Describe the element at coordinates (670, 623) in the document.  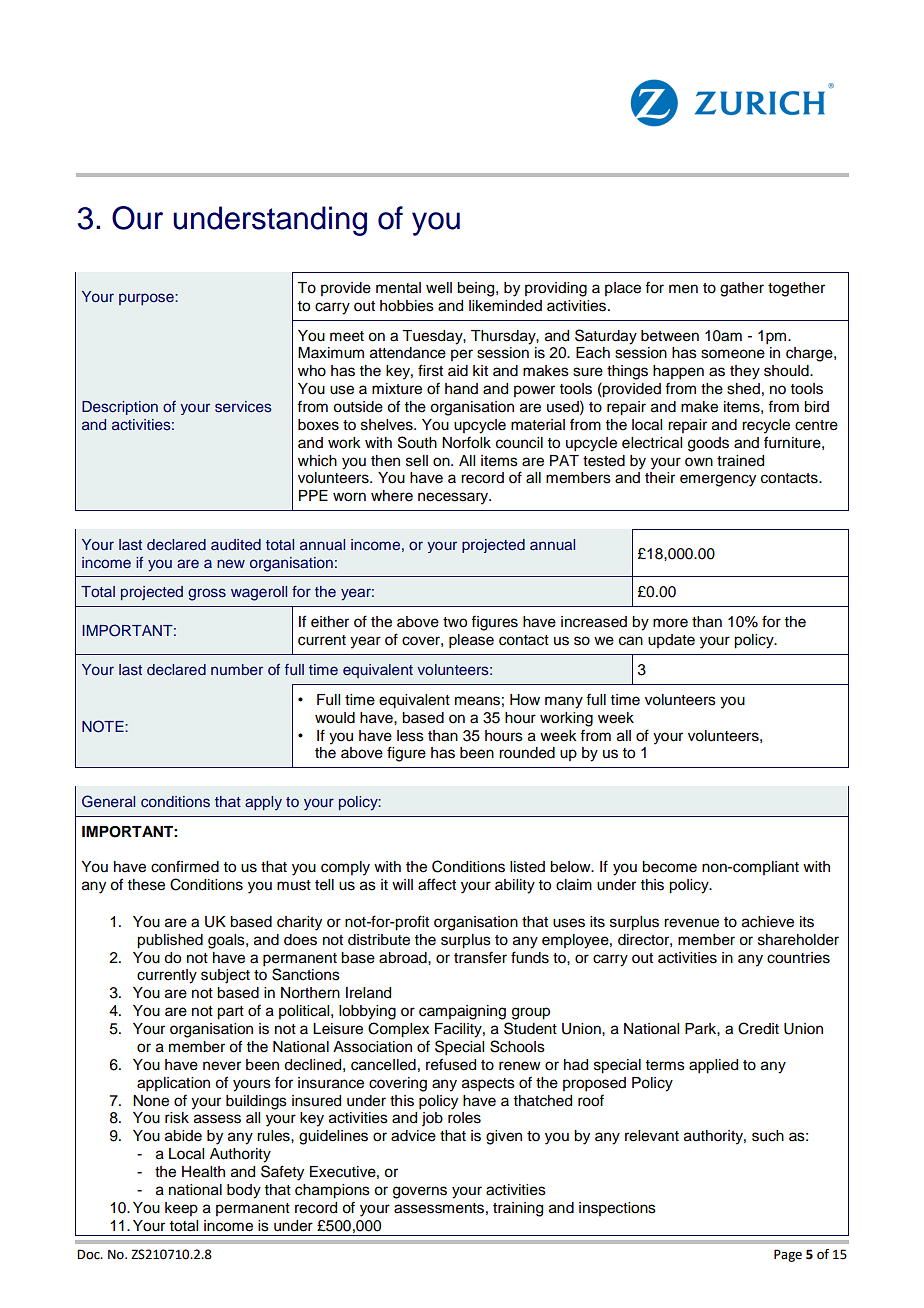
I see `more` at that location.
